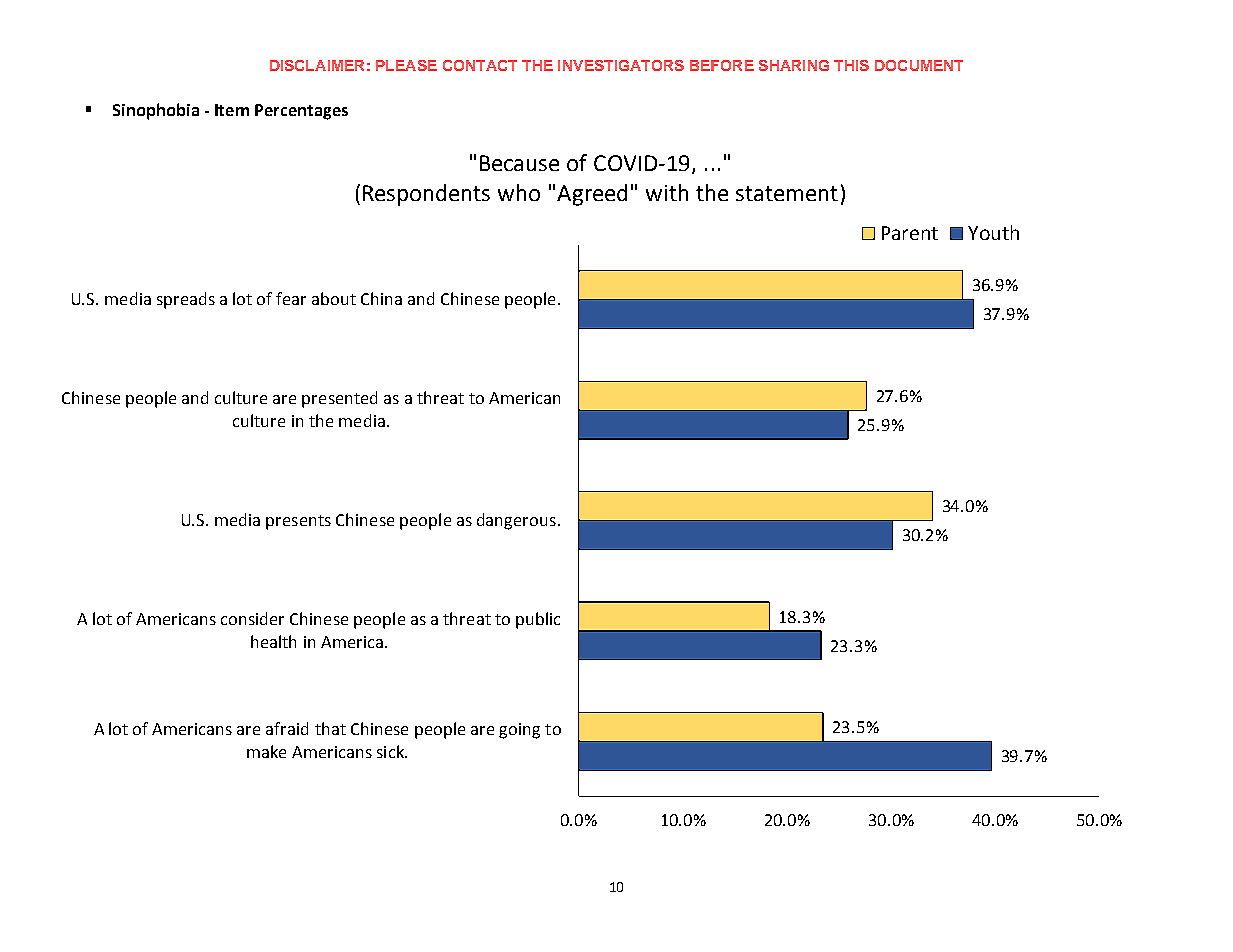  What do you see at coordinates (910, 233) in the screenshot?
I see `Parent` at bounding box center [910, 233].
